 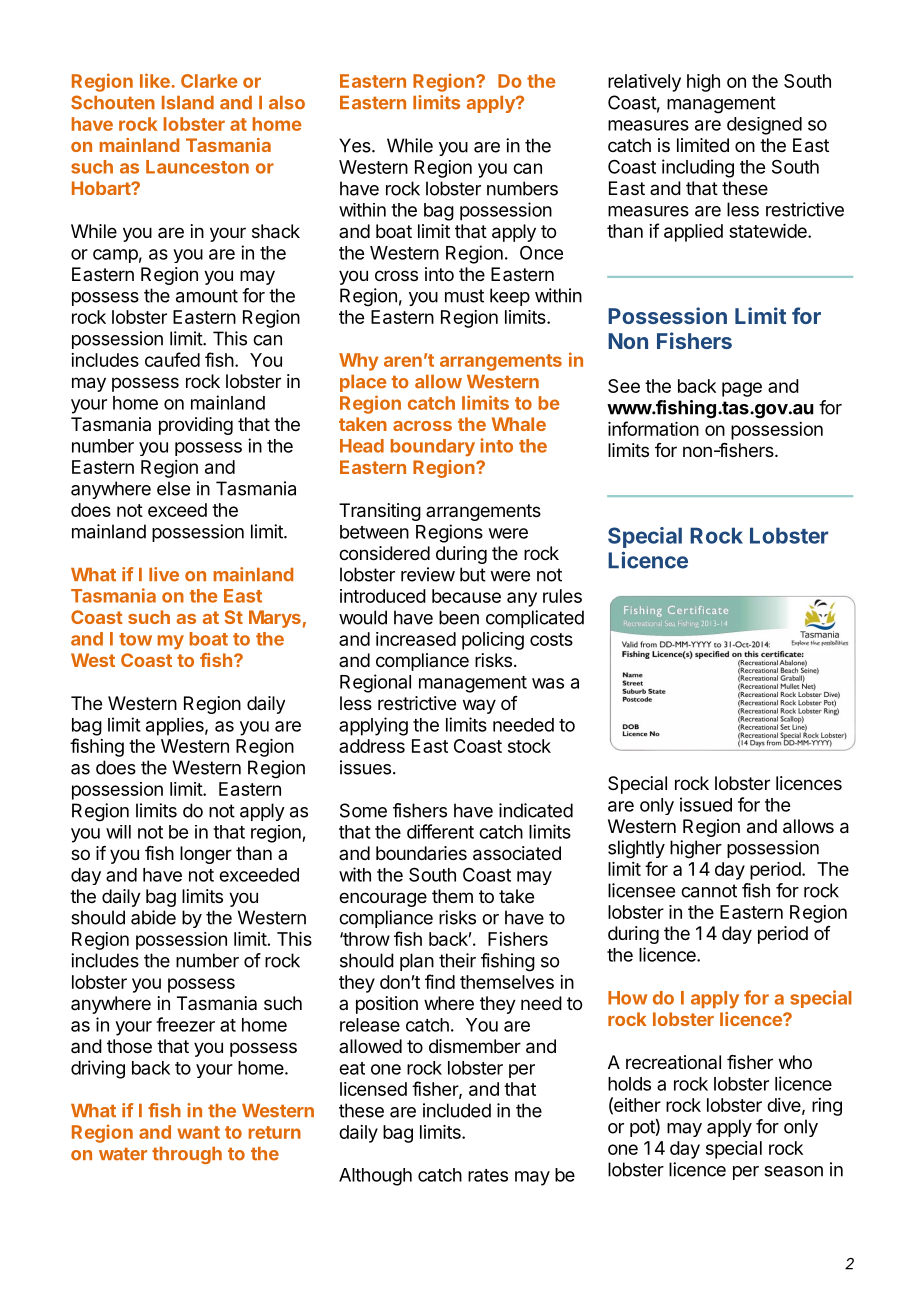 What do you see at coordinates (742, 389) in the screenshot?
I see `page` at bounding box center [742, 389].
